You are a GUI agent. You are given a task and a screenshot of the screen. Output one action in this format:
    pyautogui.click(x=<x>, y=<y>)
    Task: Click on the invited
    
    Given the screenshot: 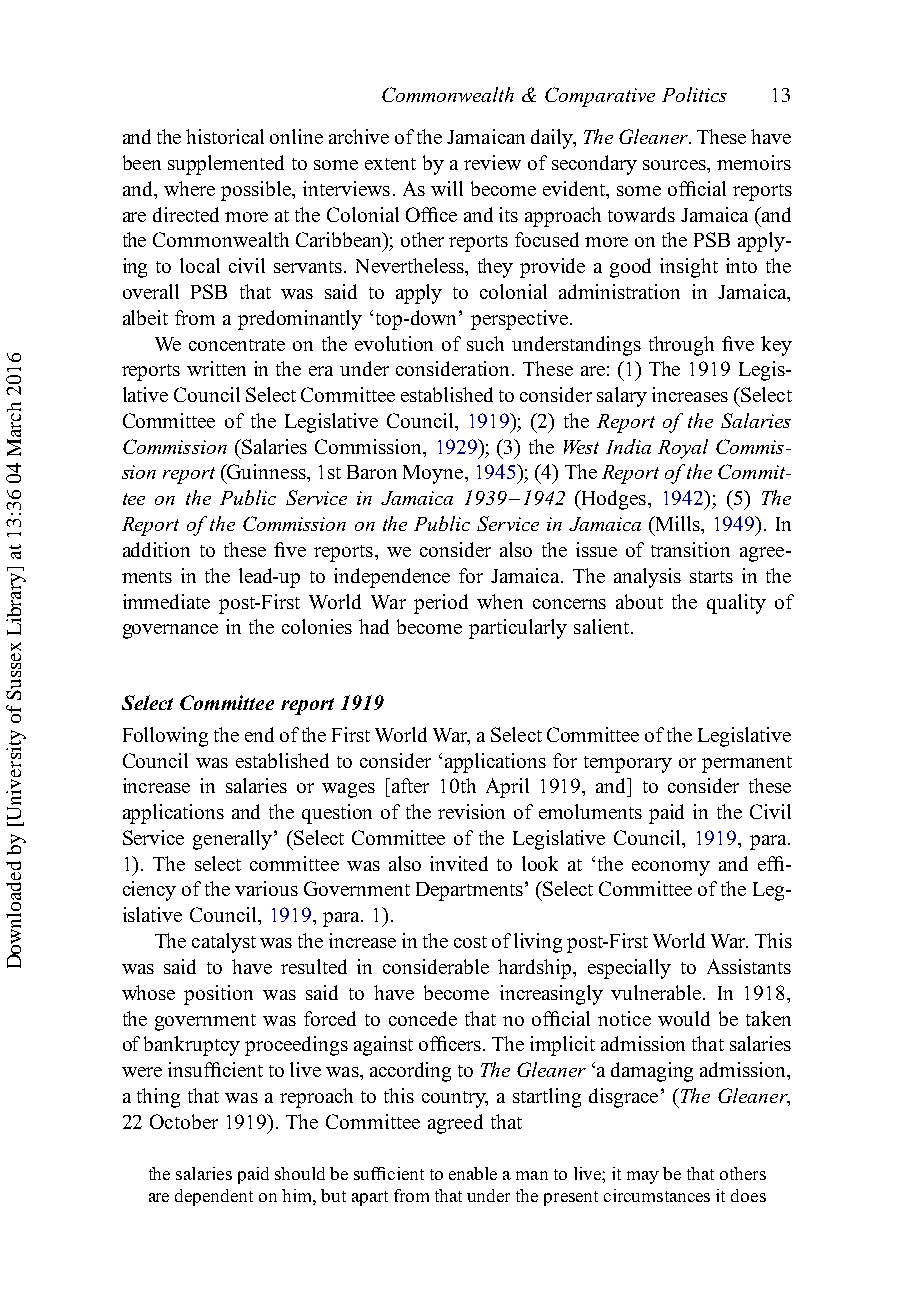 What is the action you would take?
    pyautogui.click(x=459, y=863)
